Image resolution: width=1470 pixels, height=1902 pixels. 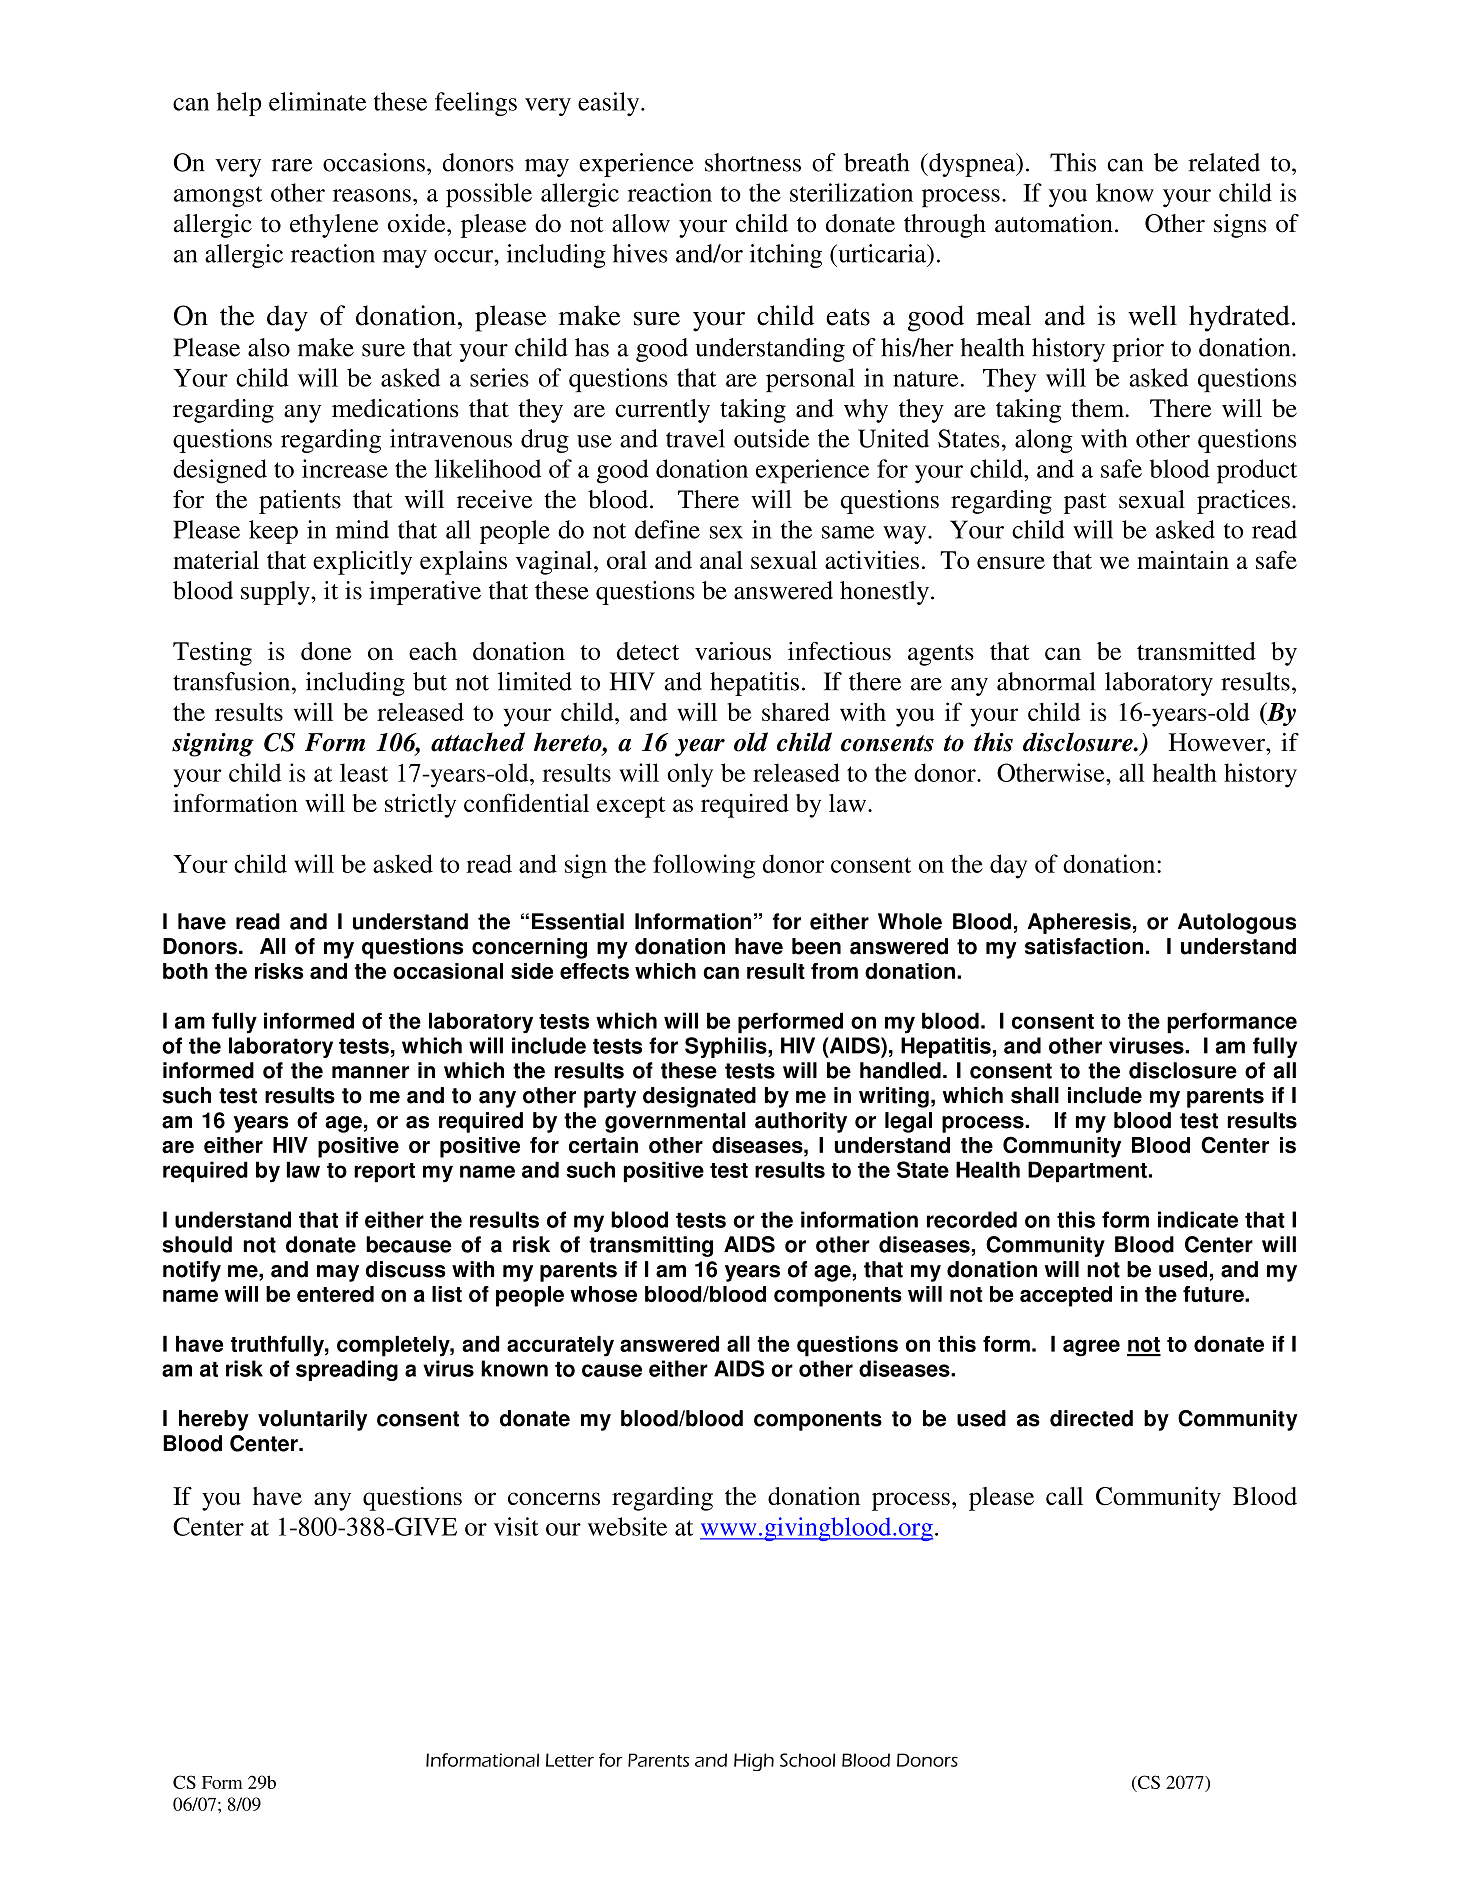 I want to click on rare, so click(x=292, y=165).
